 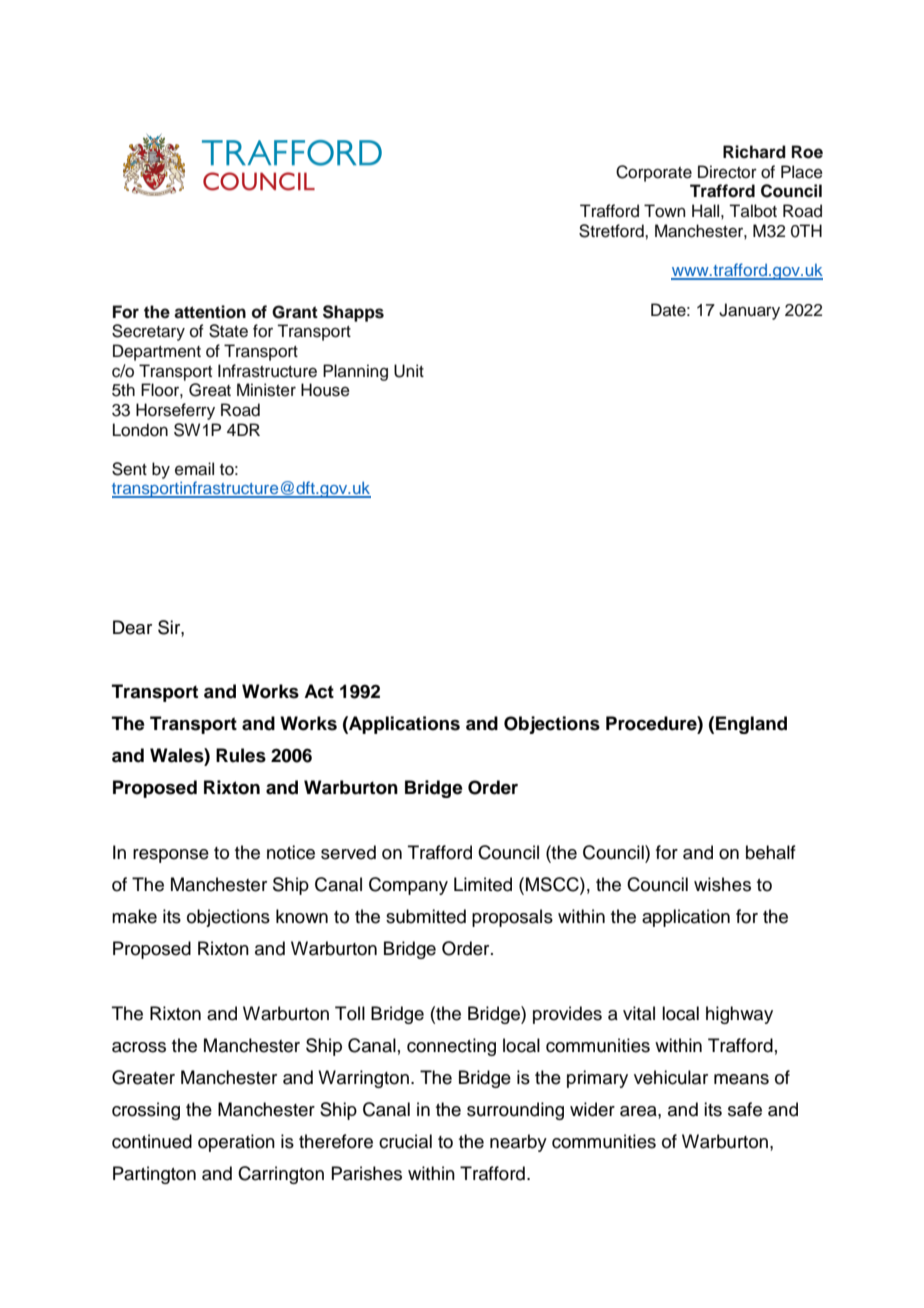 I want to click on response, so click(x=171, y=856).
